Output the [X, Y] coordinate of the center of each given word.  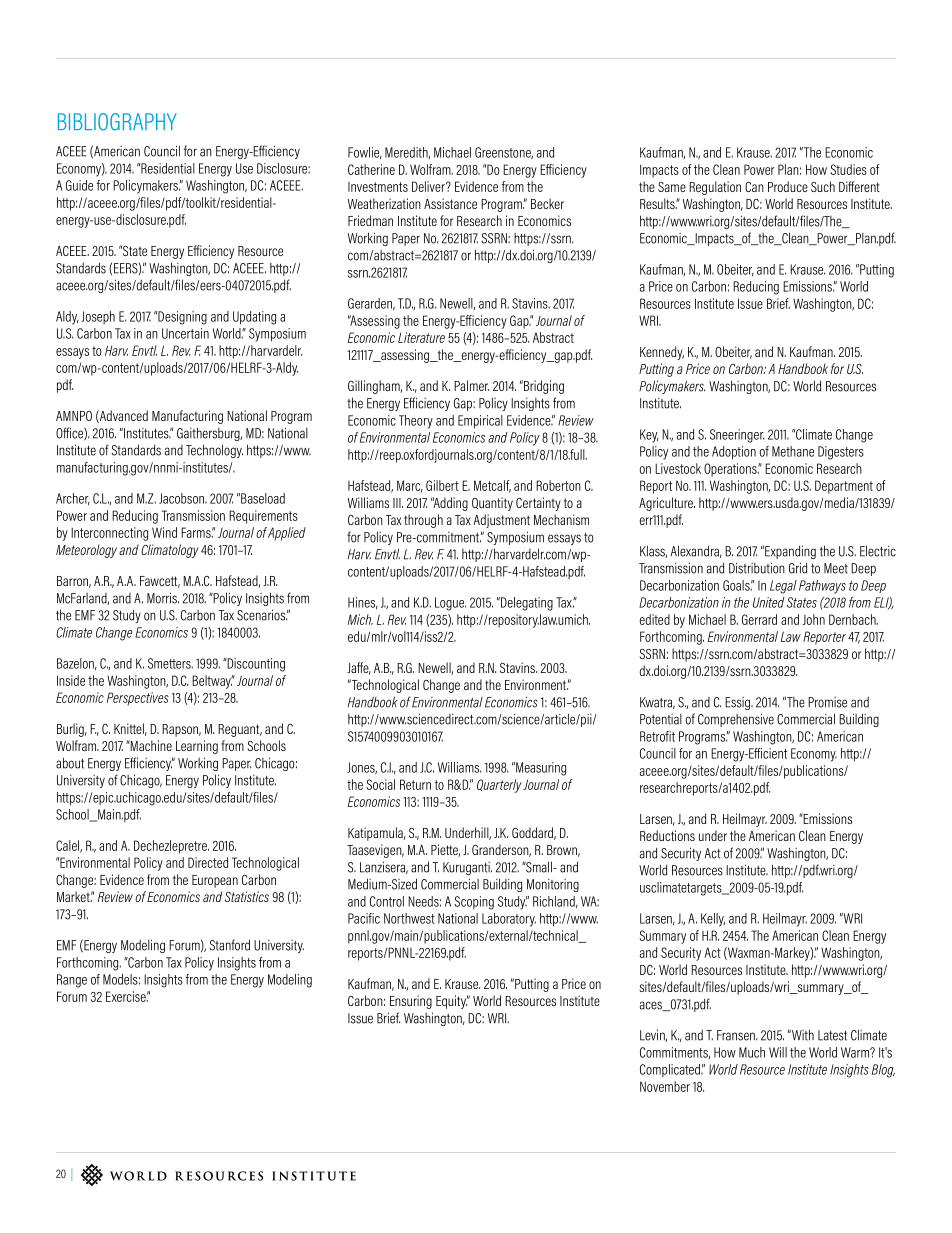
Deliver [429, 186]
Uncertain [185, 333]
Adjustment [501, 521]
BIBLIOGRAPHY [117, 122]
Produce [788, 186]
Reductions [667, 835]
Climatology [170, 551]
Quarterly [499, 786]
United [768, 602]
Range [72, 981]
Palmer [471, 385]
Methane [793, 451]
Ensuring [411, 1002]
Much [752, 1052]
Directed [208, 862]
